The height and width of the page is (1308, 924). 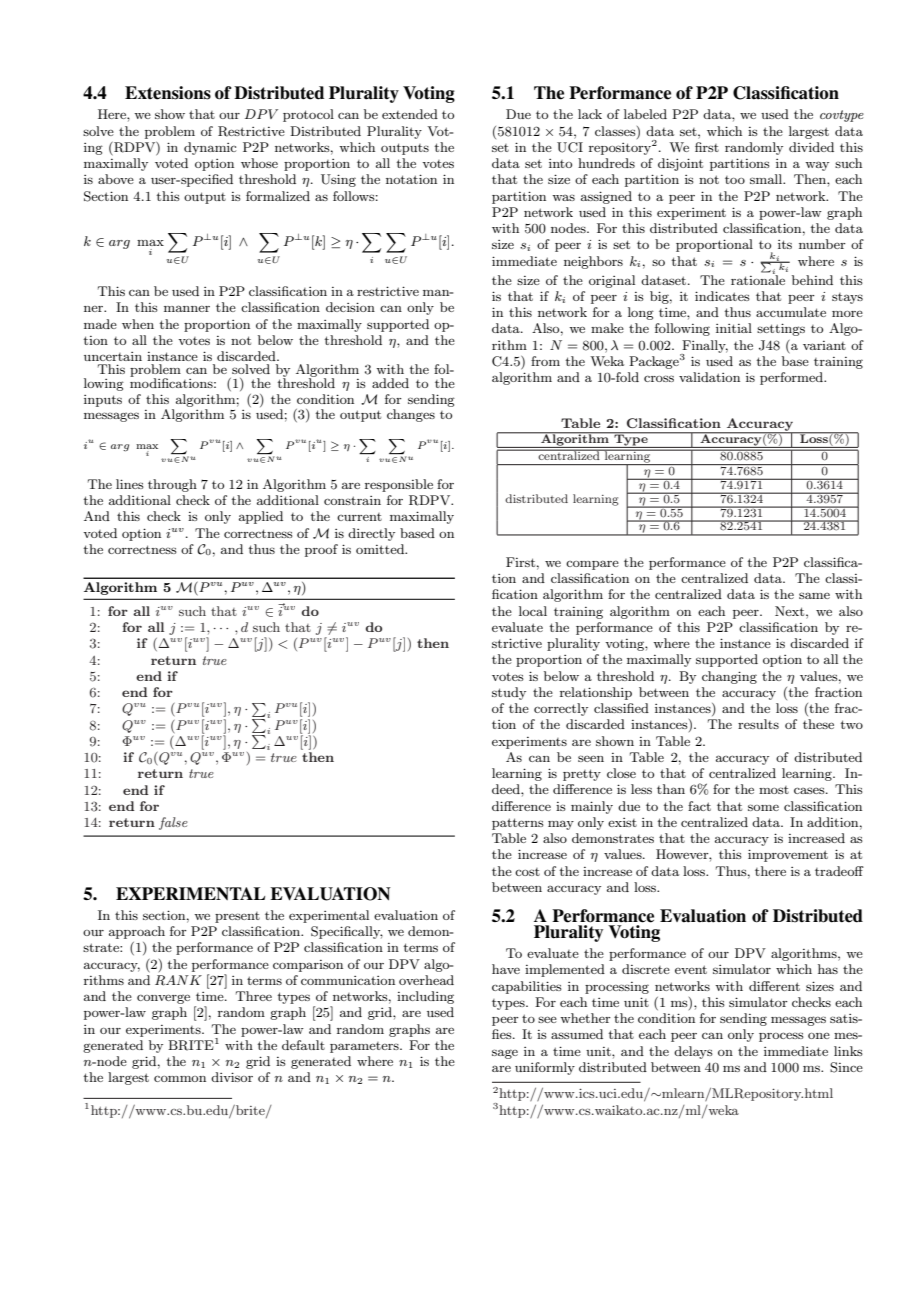 What do you see at coordinates (758, 724) in the page?
I see `results` at bounding box center [758, 724].
